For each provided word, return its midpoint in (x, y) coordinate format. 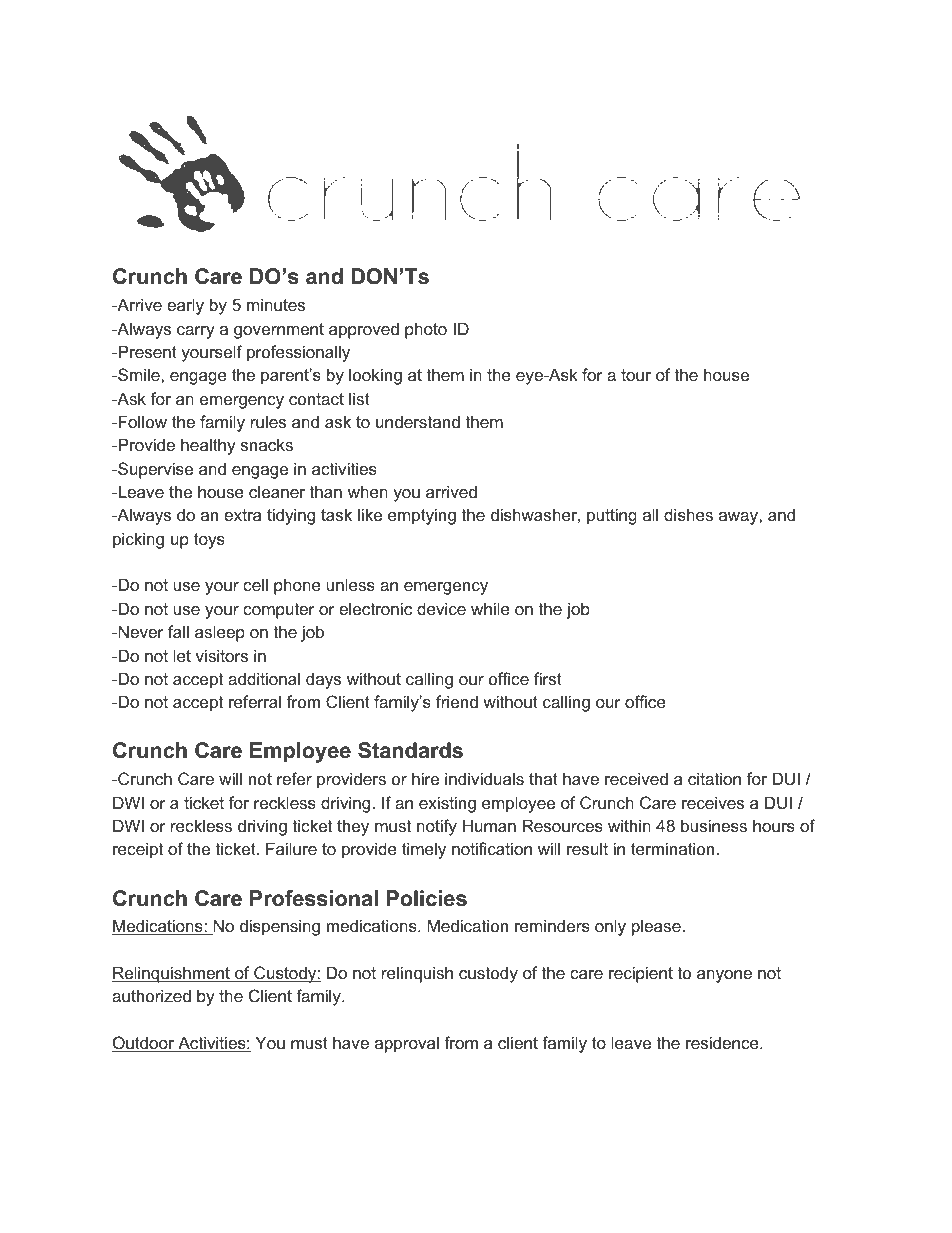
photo (426, 330)
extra (242, 515)
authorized (151, 995)
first (548, 678)
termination (672, 848)
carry (196, 332)
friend (457, 701)
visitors (222, 655)
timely (424, 850)
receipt (138, 850)
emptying (422, 516)
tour (636, 375)
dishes (688, 514)
